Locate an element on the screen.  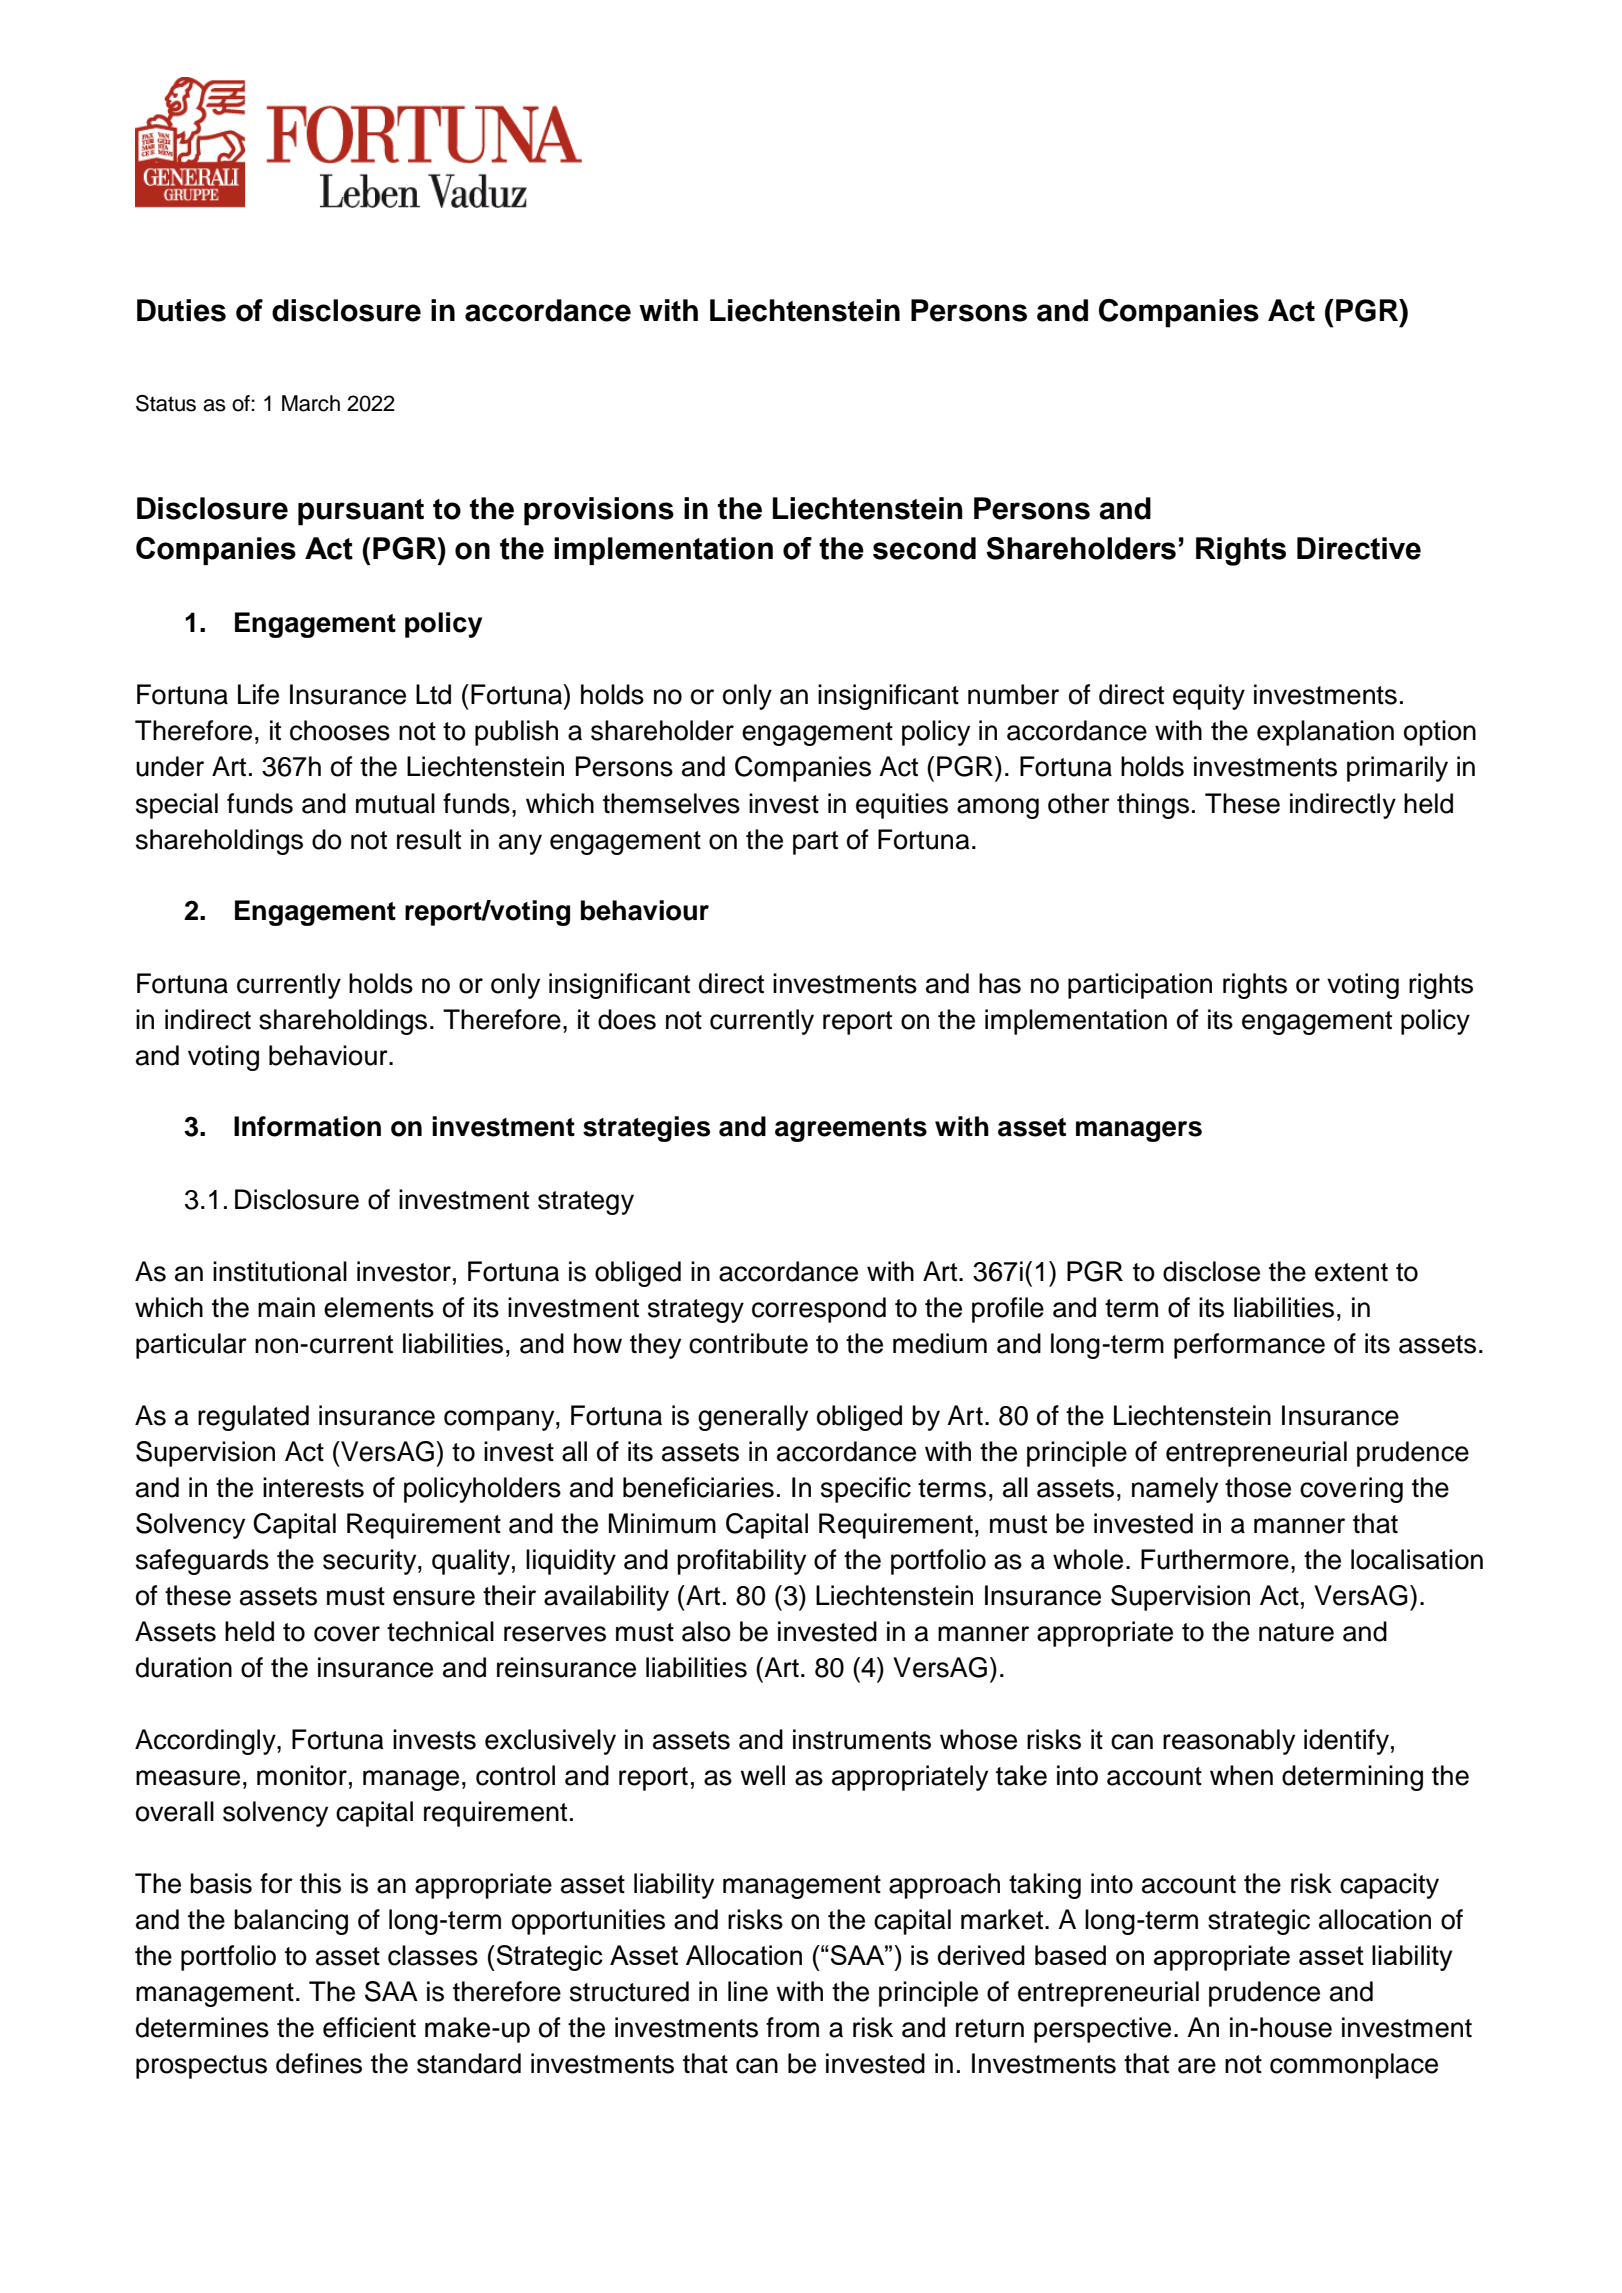
from is located at coordinates (792, 2027).
